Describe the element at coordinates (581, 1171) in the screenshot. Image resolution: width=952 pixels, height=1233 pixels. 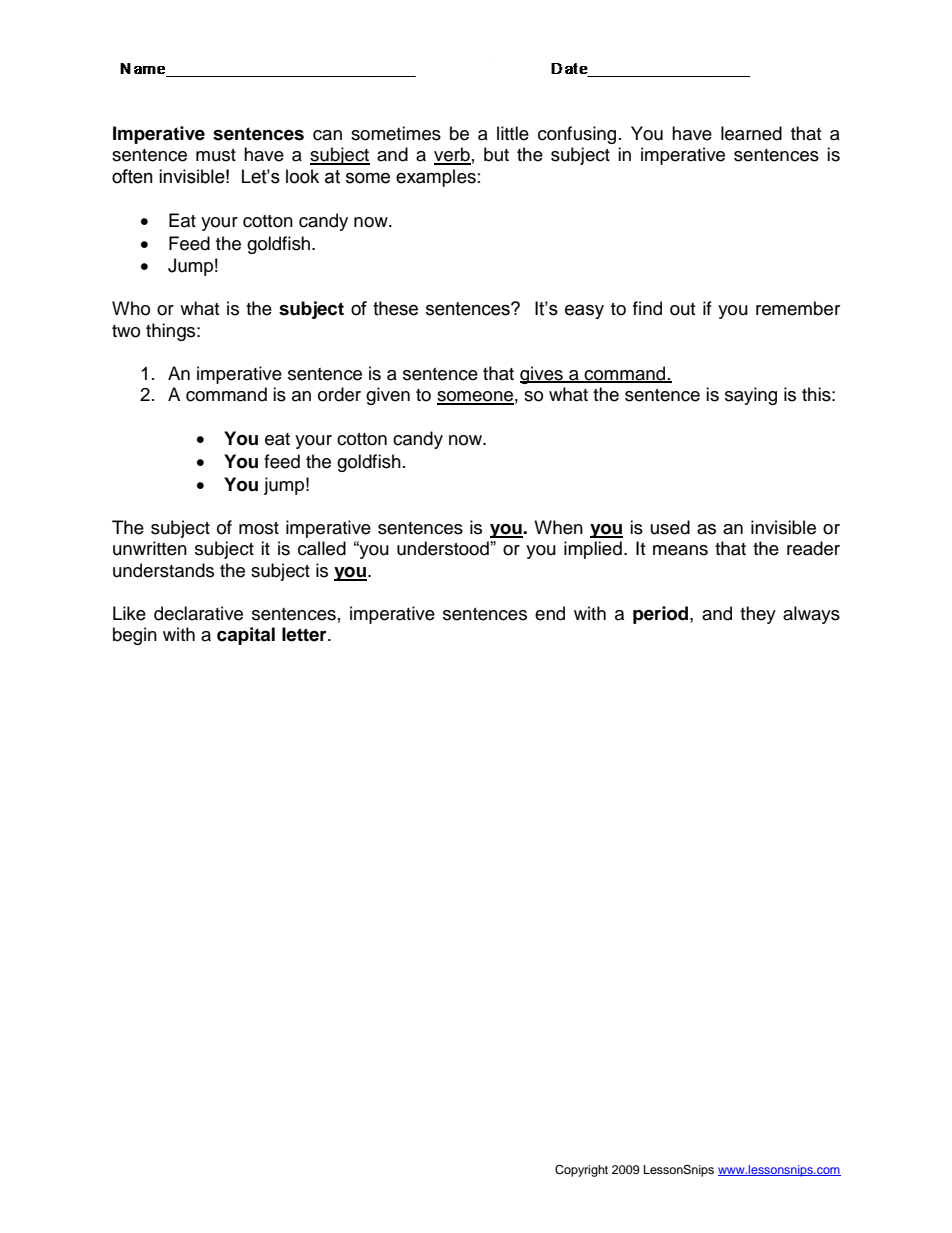
I see `Copyright` at that location.
